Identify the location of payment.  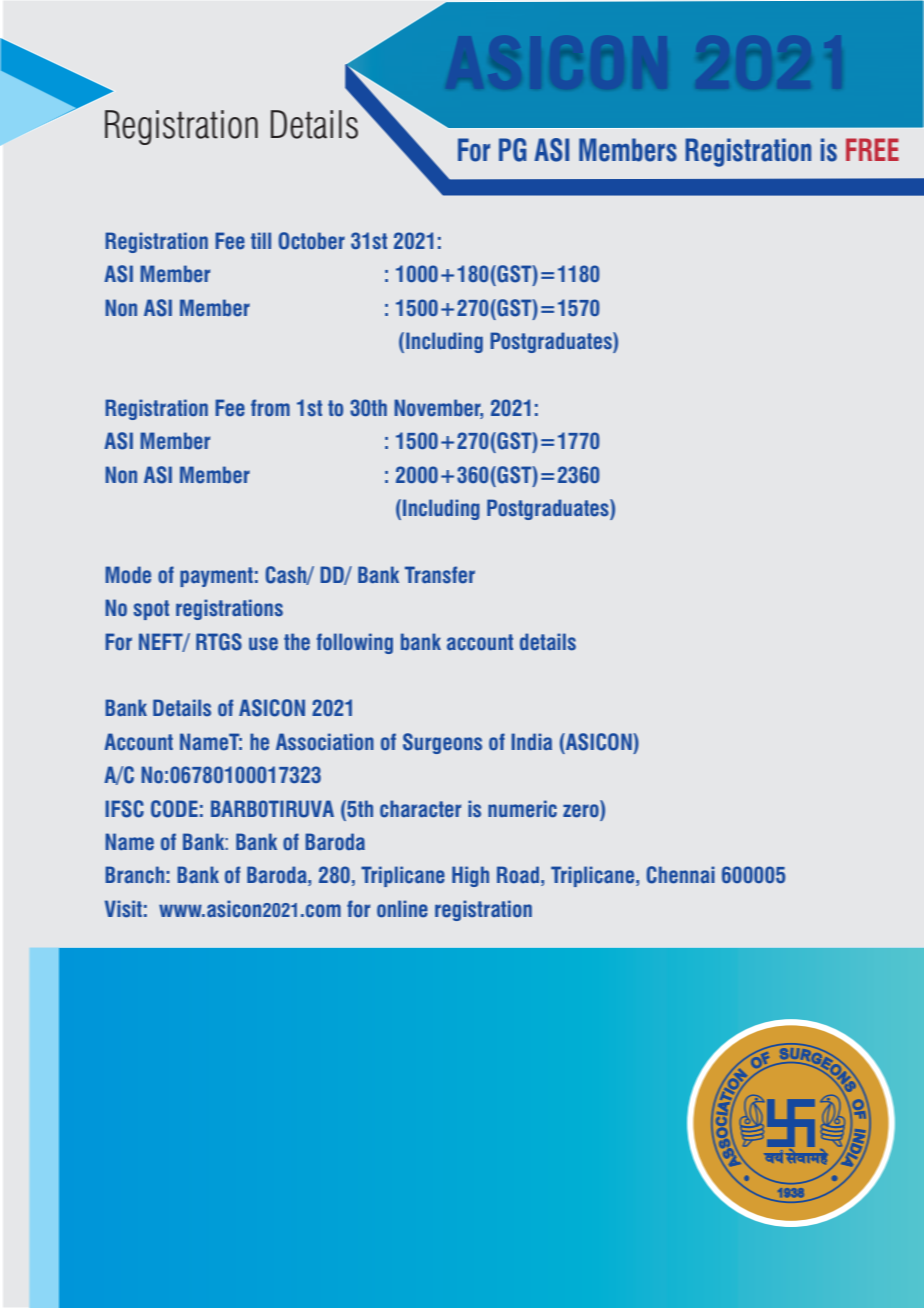
(216, 577).
